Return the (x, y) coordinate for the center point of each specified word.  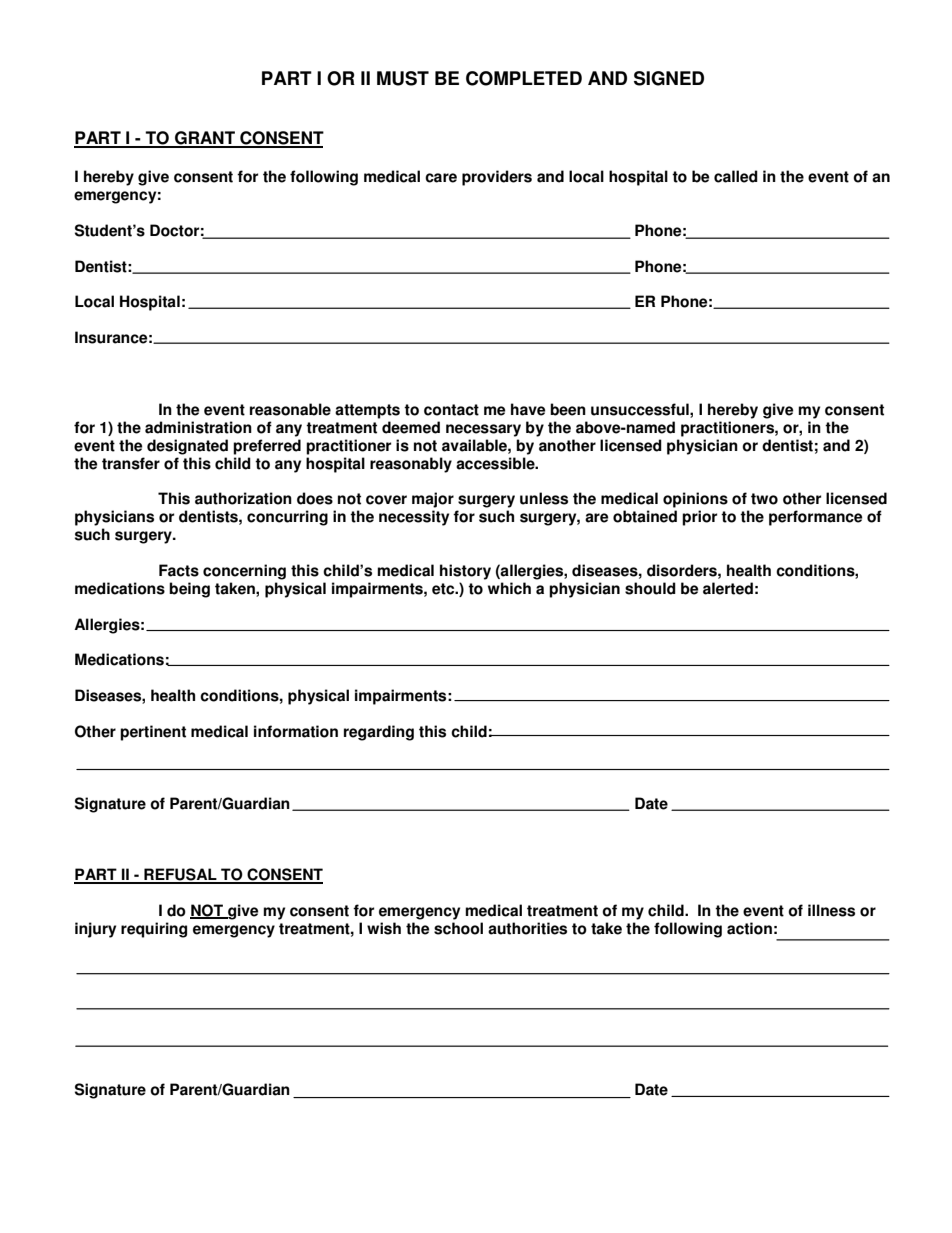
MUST (403, 78)
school (458, 928)
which (509, 588)
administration (198, 427)
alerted (728, 588)
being (189, 590)
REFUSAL (180, 875)
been (568, 409)
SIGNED (669, 78)
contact (451, 410)
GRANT (205, 139)
